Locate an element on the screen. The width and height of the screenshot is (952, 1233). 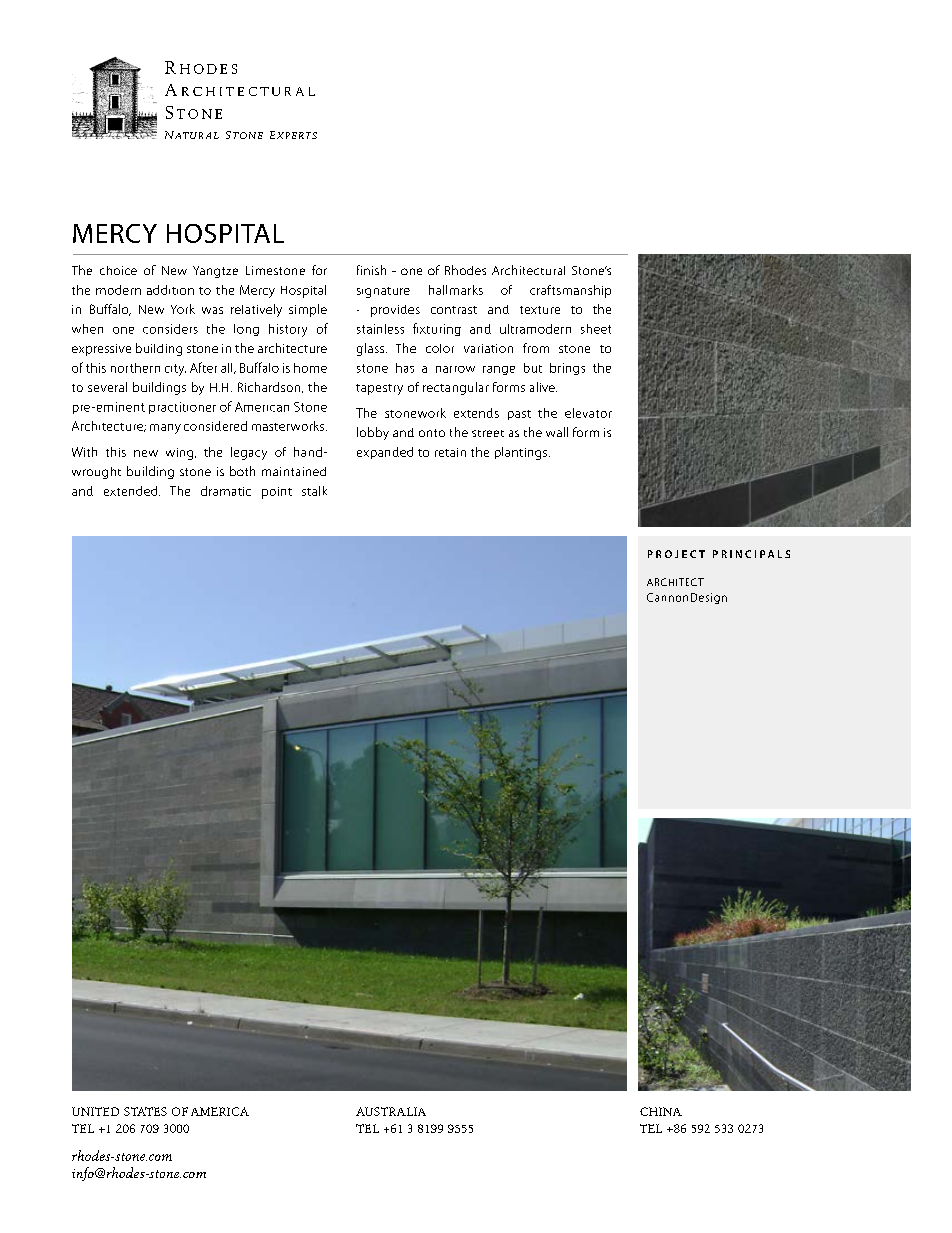
STATES is located at coordinates (145, 1111).
